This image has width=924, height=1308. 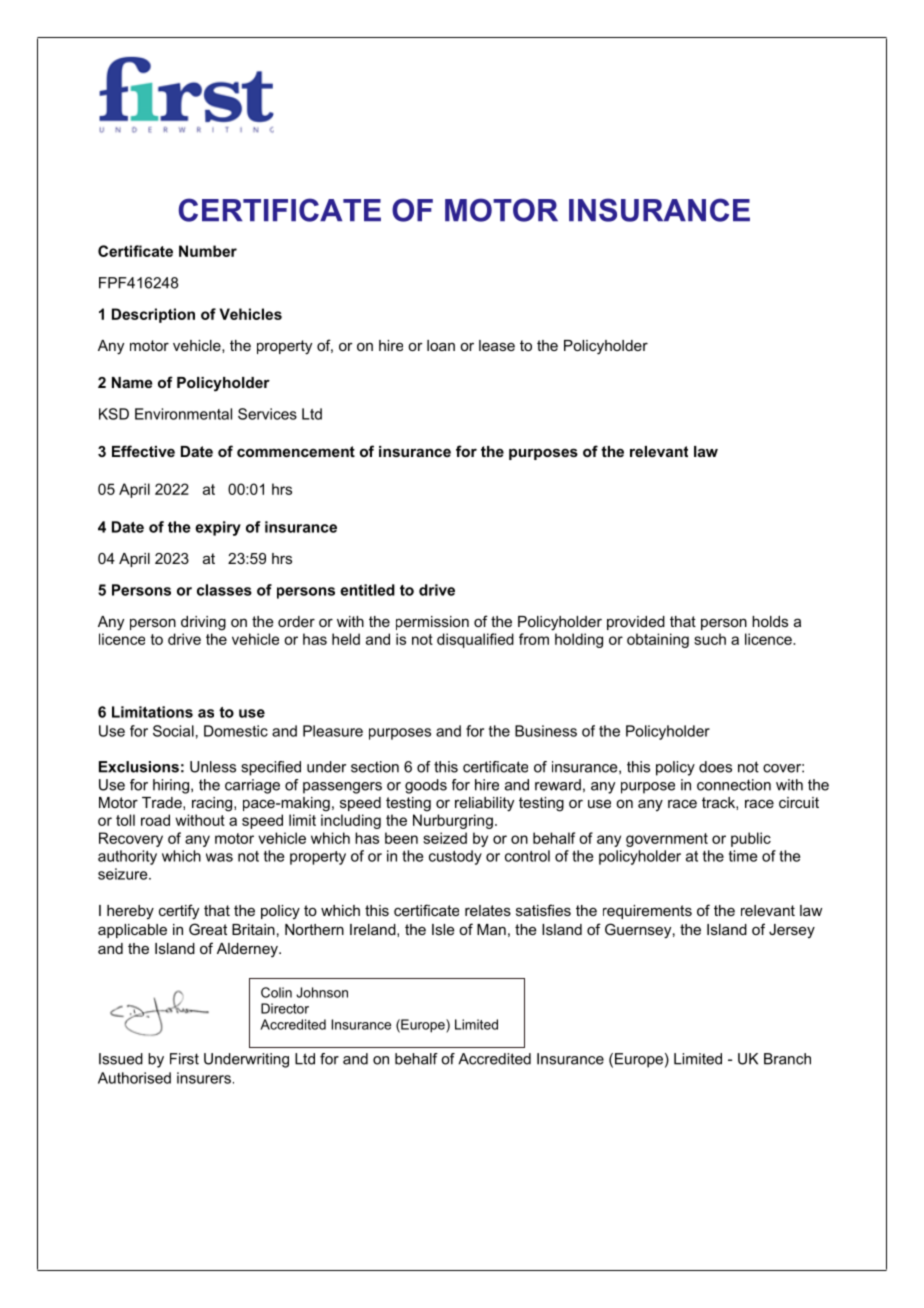 I want to click on Branch, so click(x=787, y=1059).
